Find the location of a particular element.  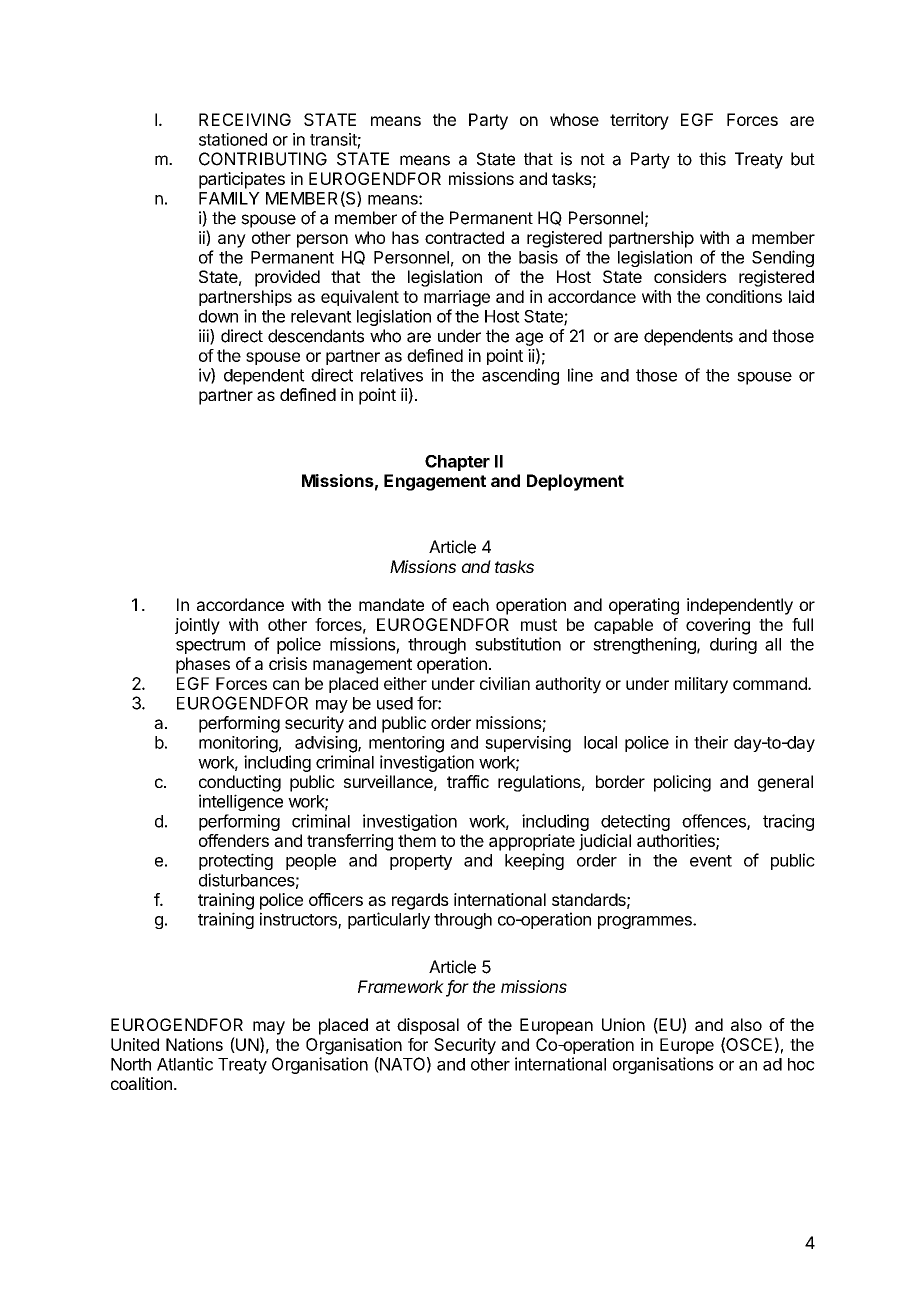

disposal is located at coordinates (428, 1026).
